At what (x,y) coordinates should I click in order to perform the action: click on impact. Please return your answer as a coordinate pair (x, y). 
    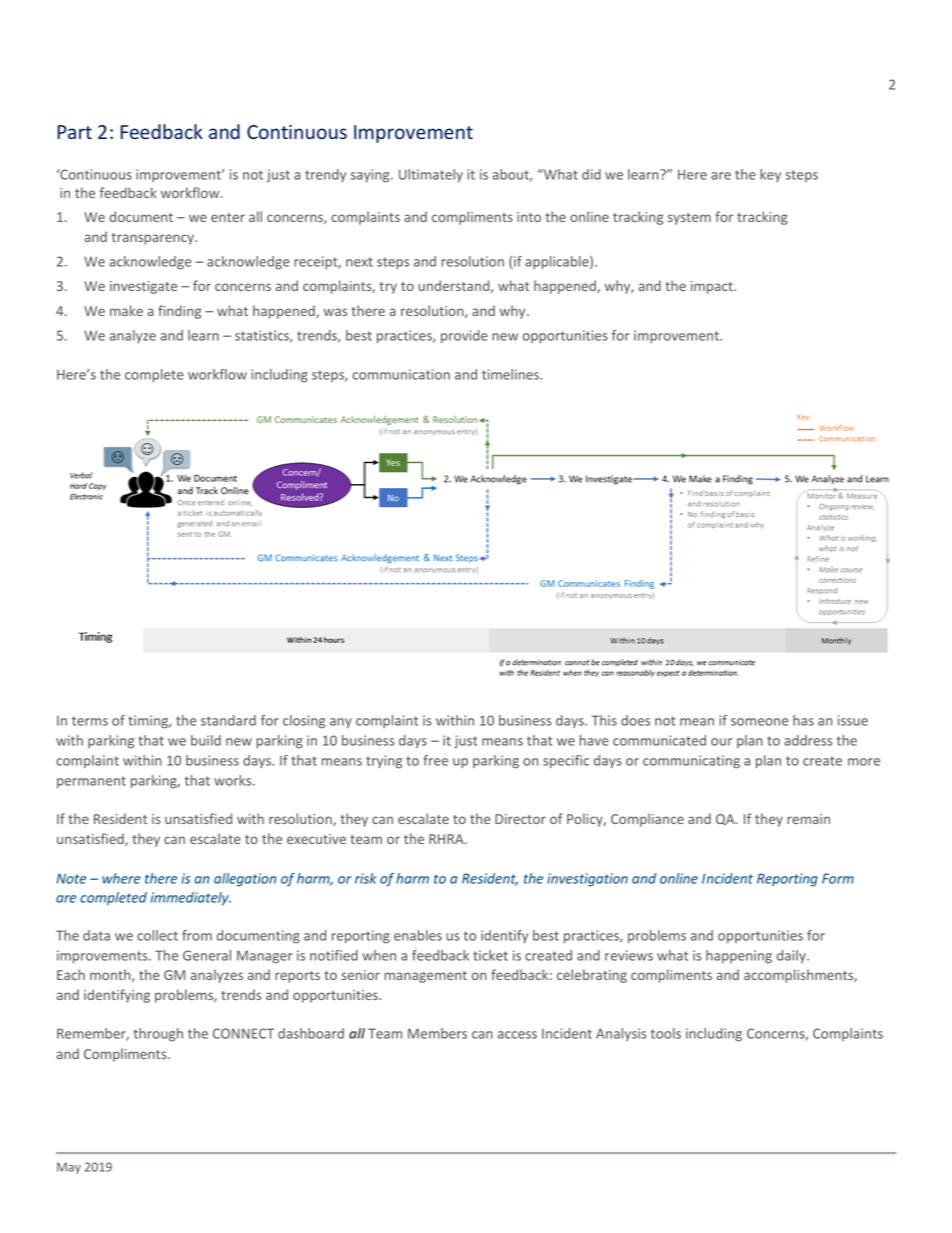
    Looking at the image, I should click on (713, 287).
